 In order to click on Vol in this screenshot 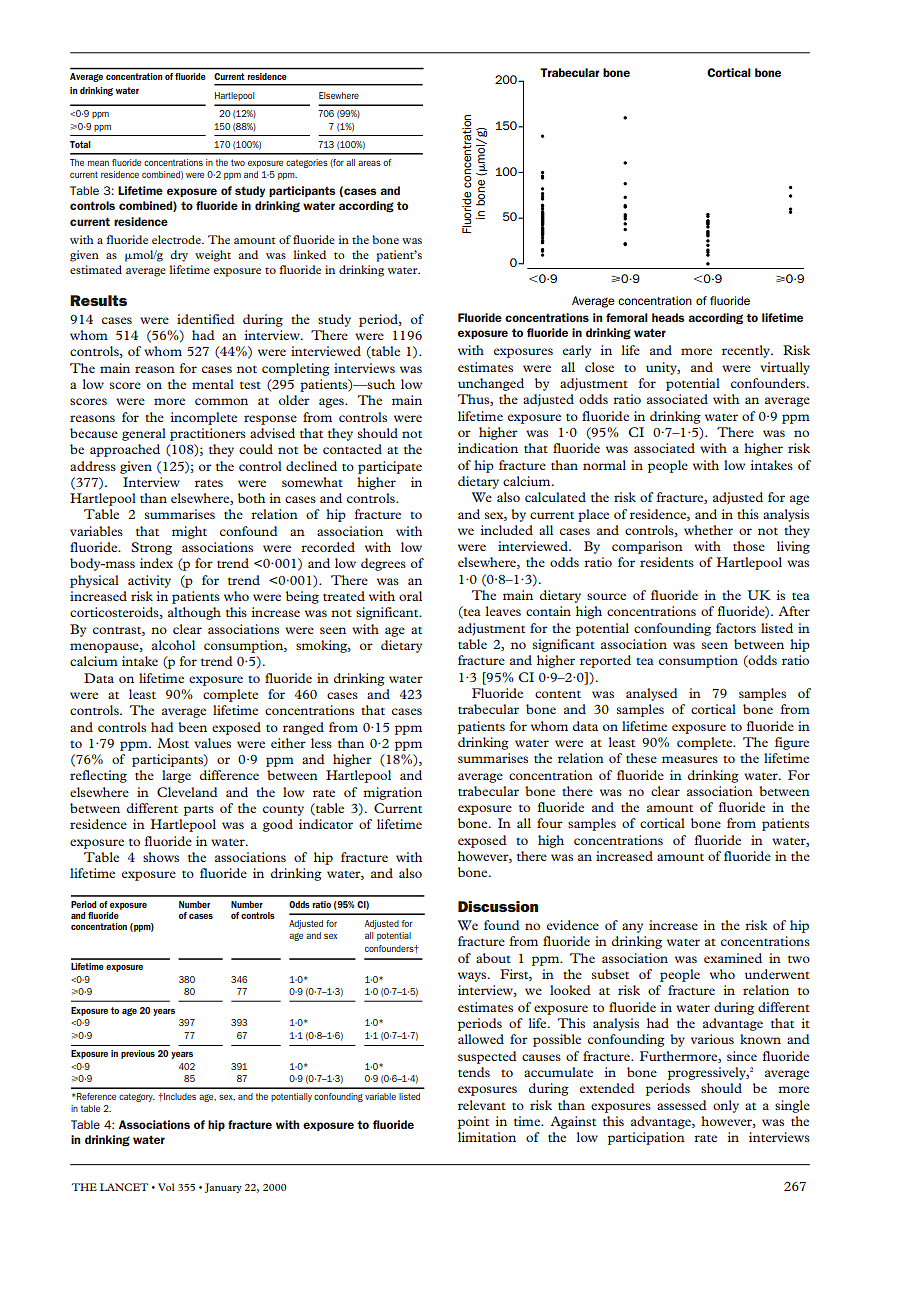, I will do `click(166, 1187)`.
